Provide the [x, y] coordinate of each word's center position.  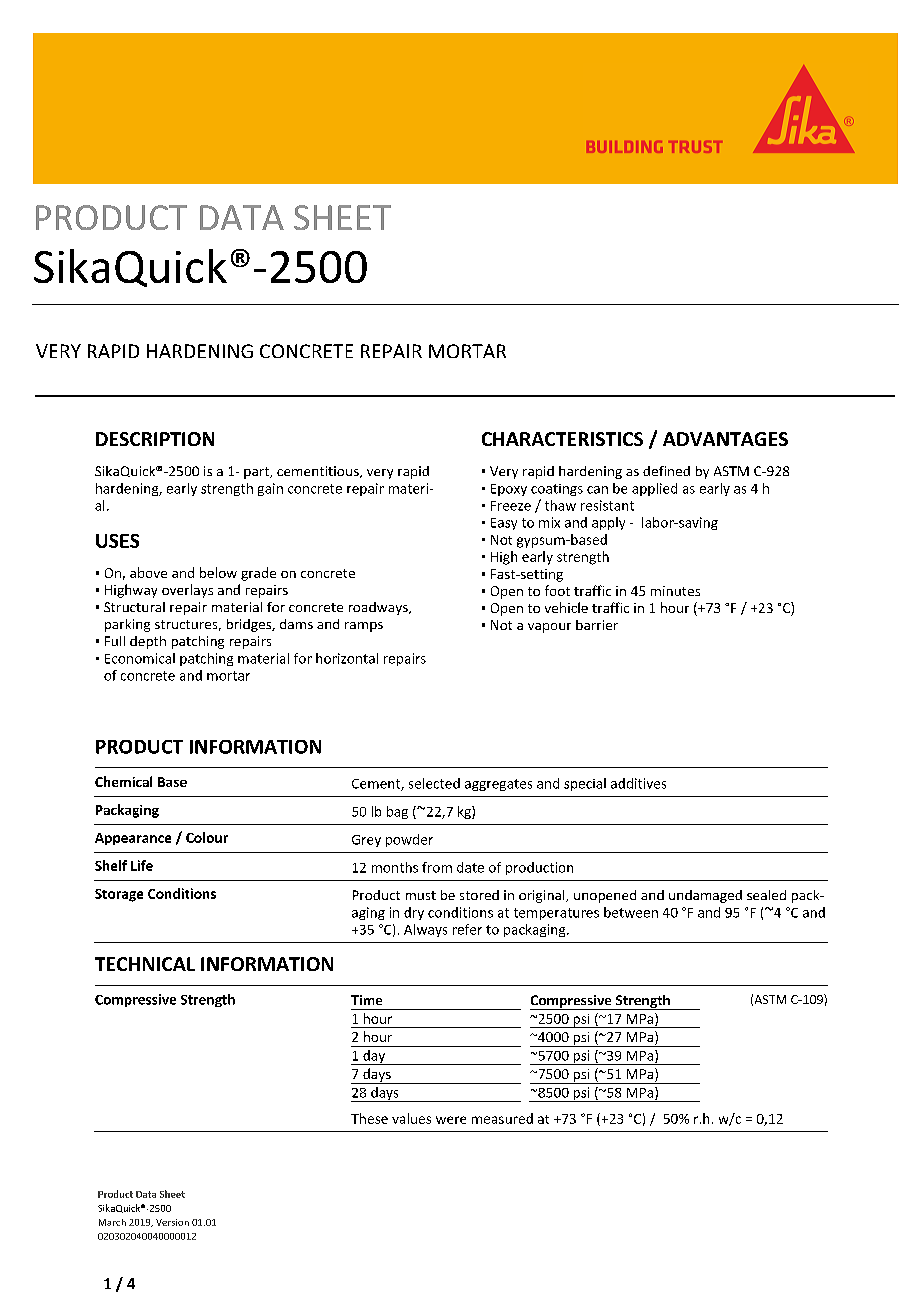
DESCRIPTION [155, 439]
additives [638, 783]
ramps [364, 627]
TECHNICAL [145, 964]
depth [148, 642]
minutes [675, 591]
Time [366, 1000]
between [631, 912]
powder [409, 840]
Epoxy [509, 490]
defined [666, 471]
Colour [207, 837]
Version [172, 1222]
